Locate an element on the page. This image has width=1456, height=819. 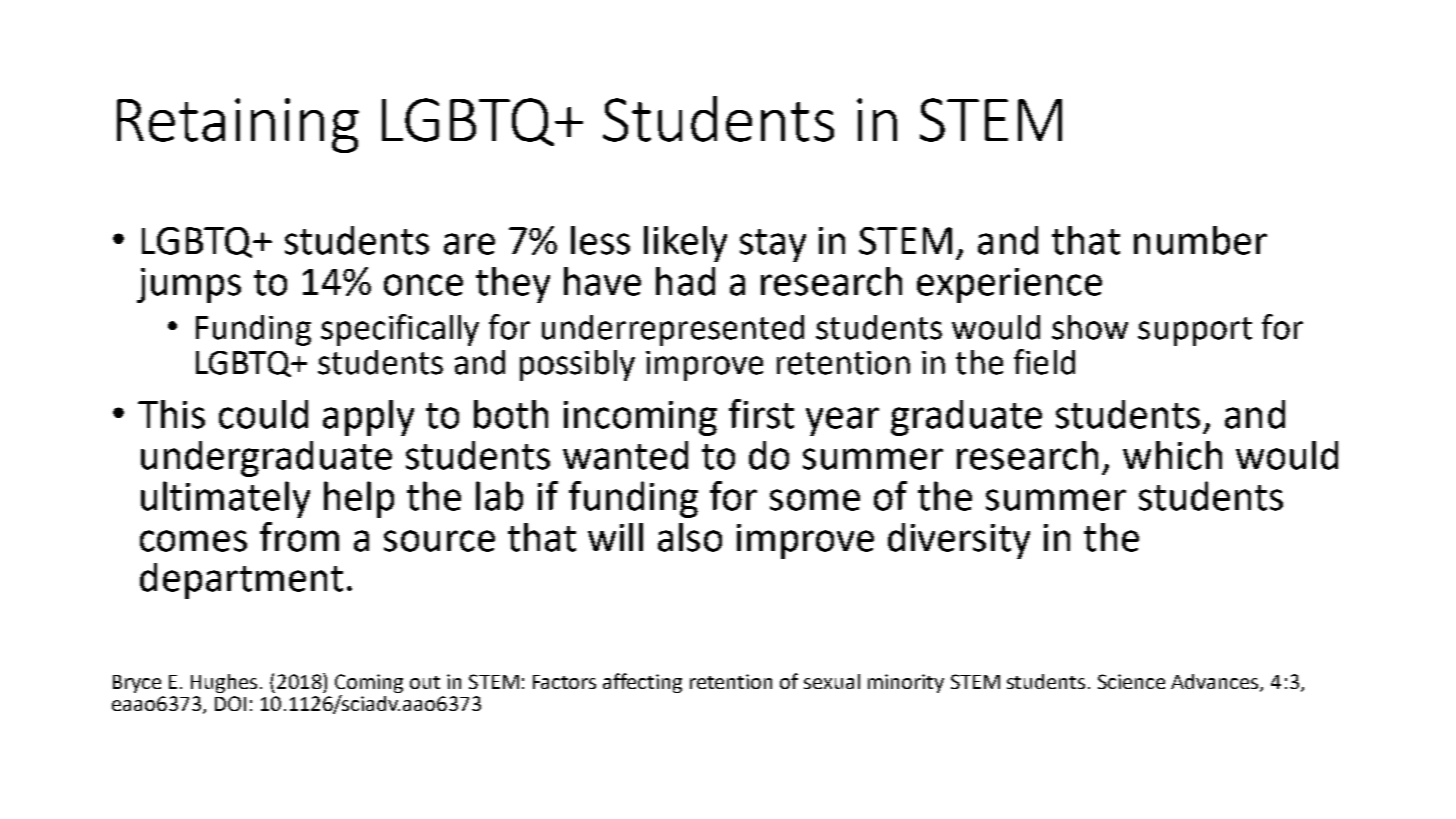
Retaining is located at coordinates (238, 125).
